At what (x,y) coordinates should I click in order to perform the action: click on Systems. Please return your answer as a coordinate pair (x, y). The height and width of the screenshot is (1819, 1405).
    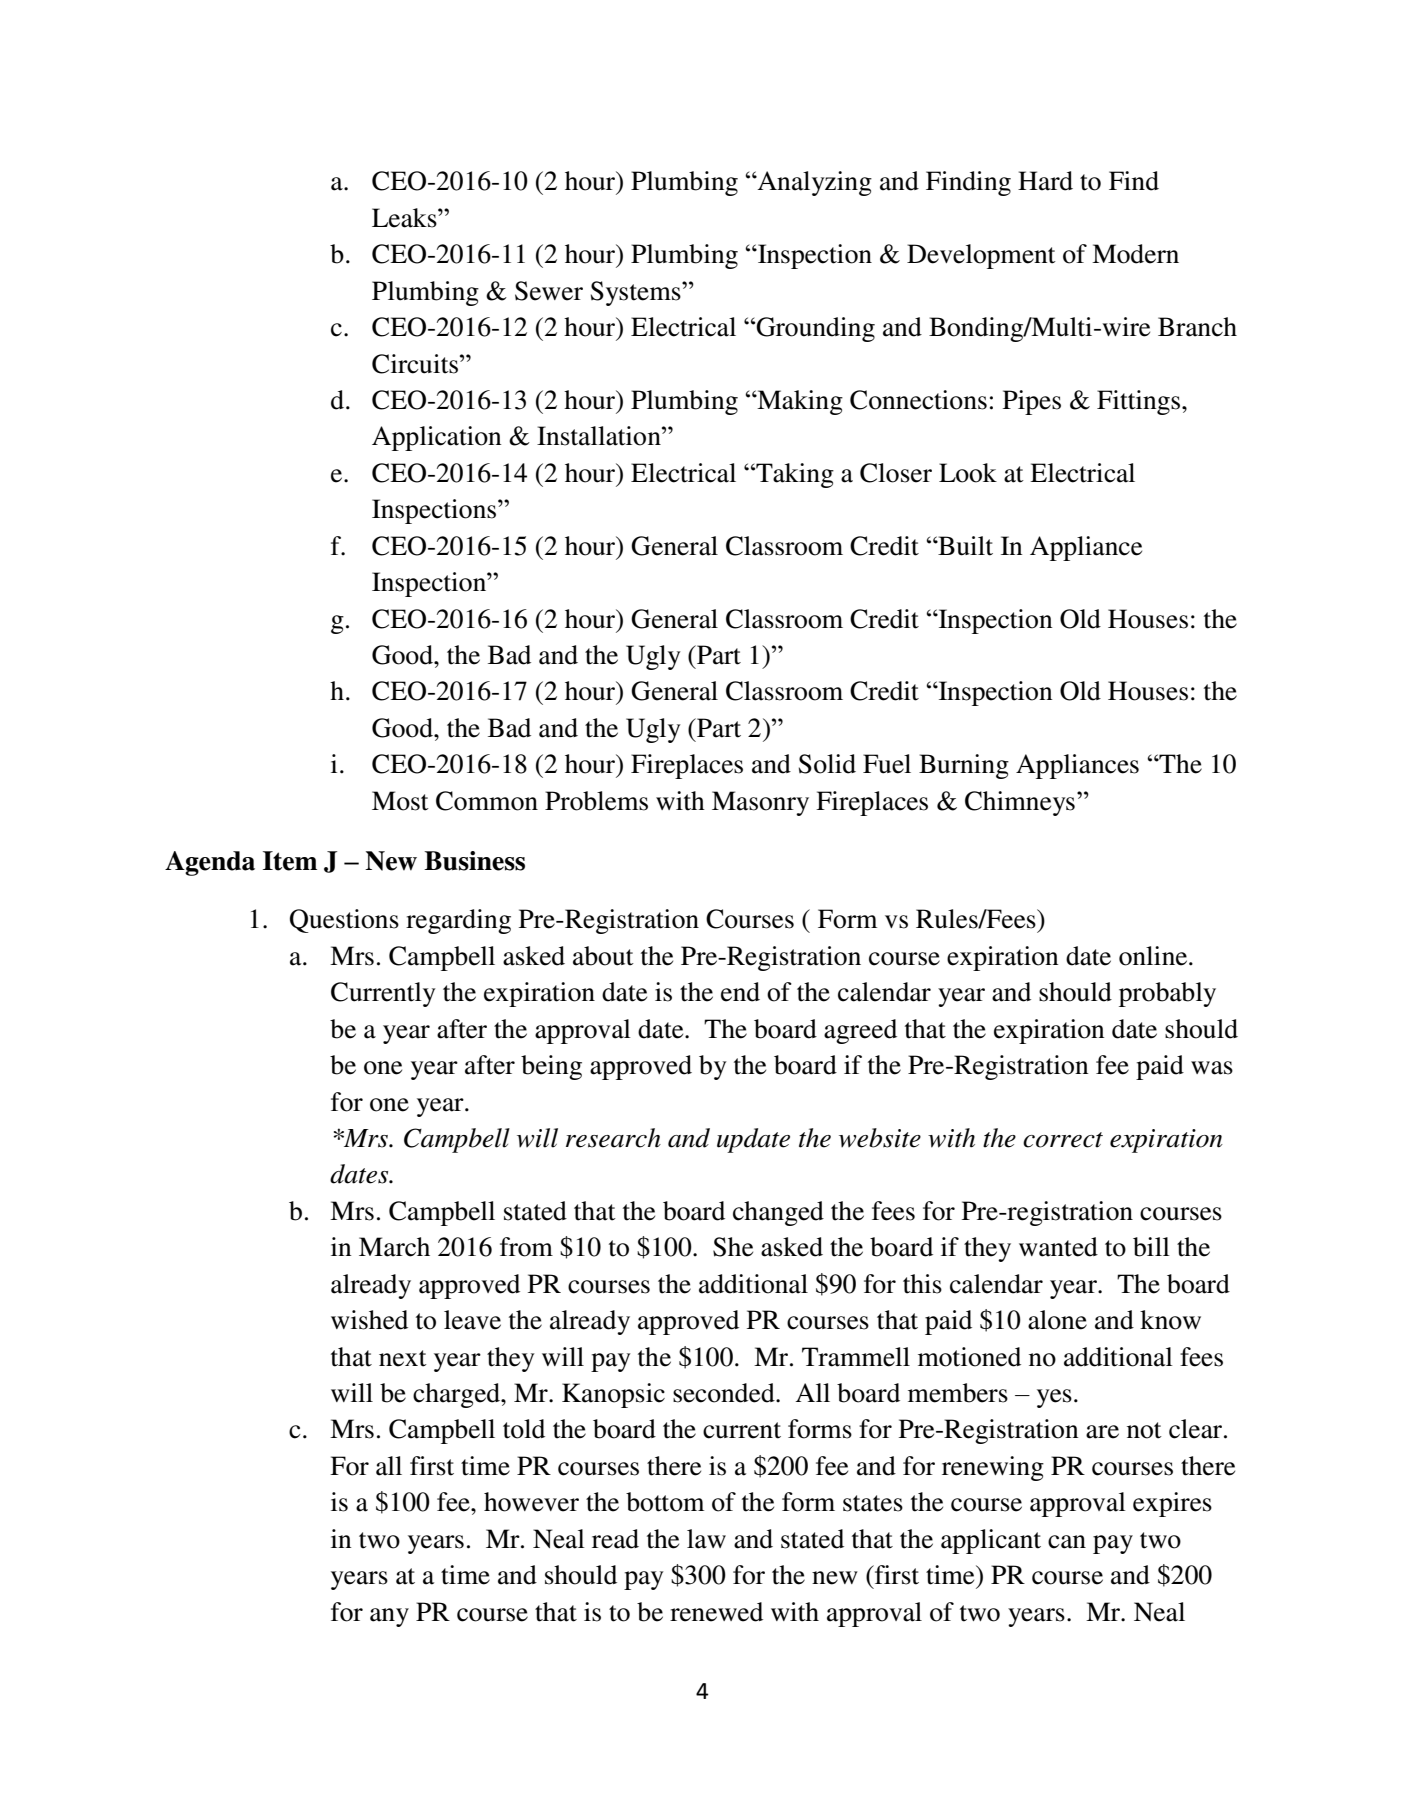
    Looking at the image, I should click on (637, 293).
